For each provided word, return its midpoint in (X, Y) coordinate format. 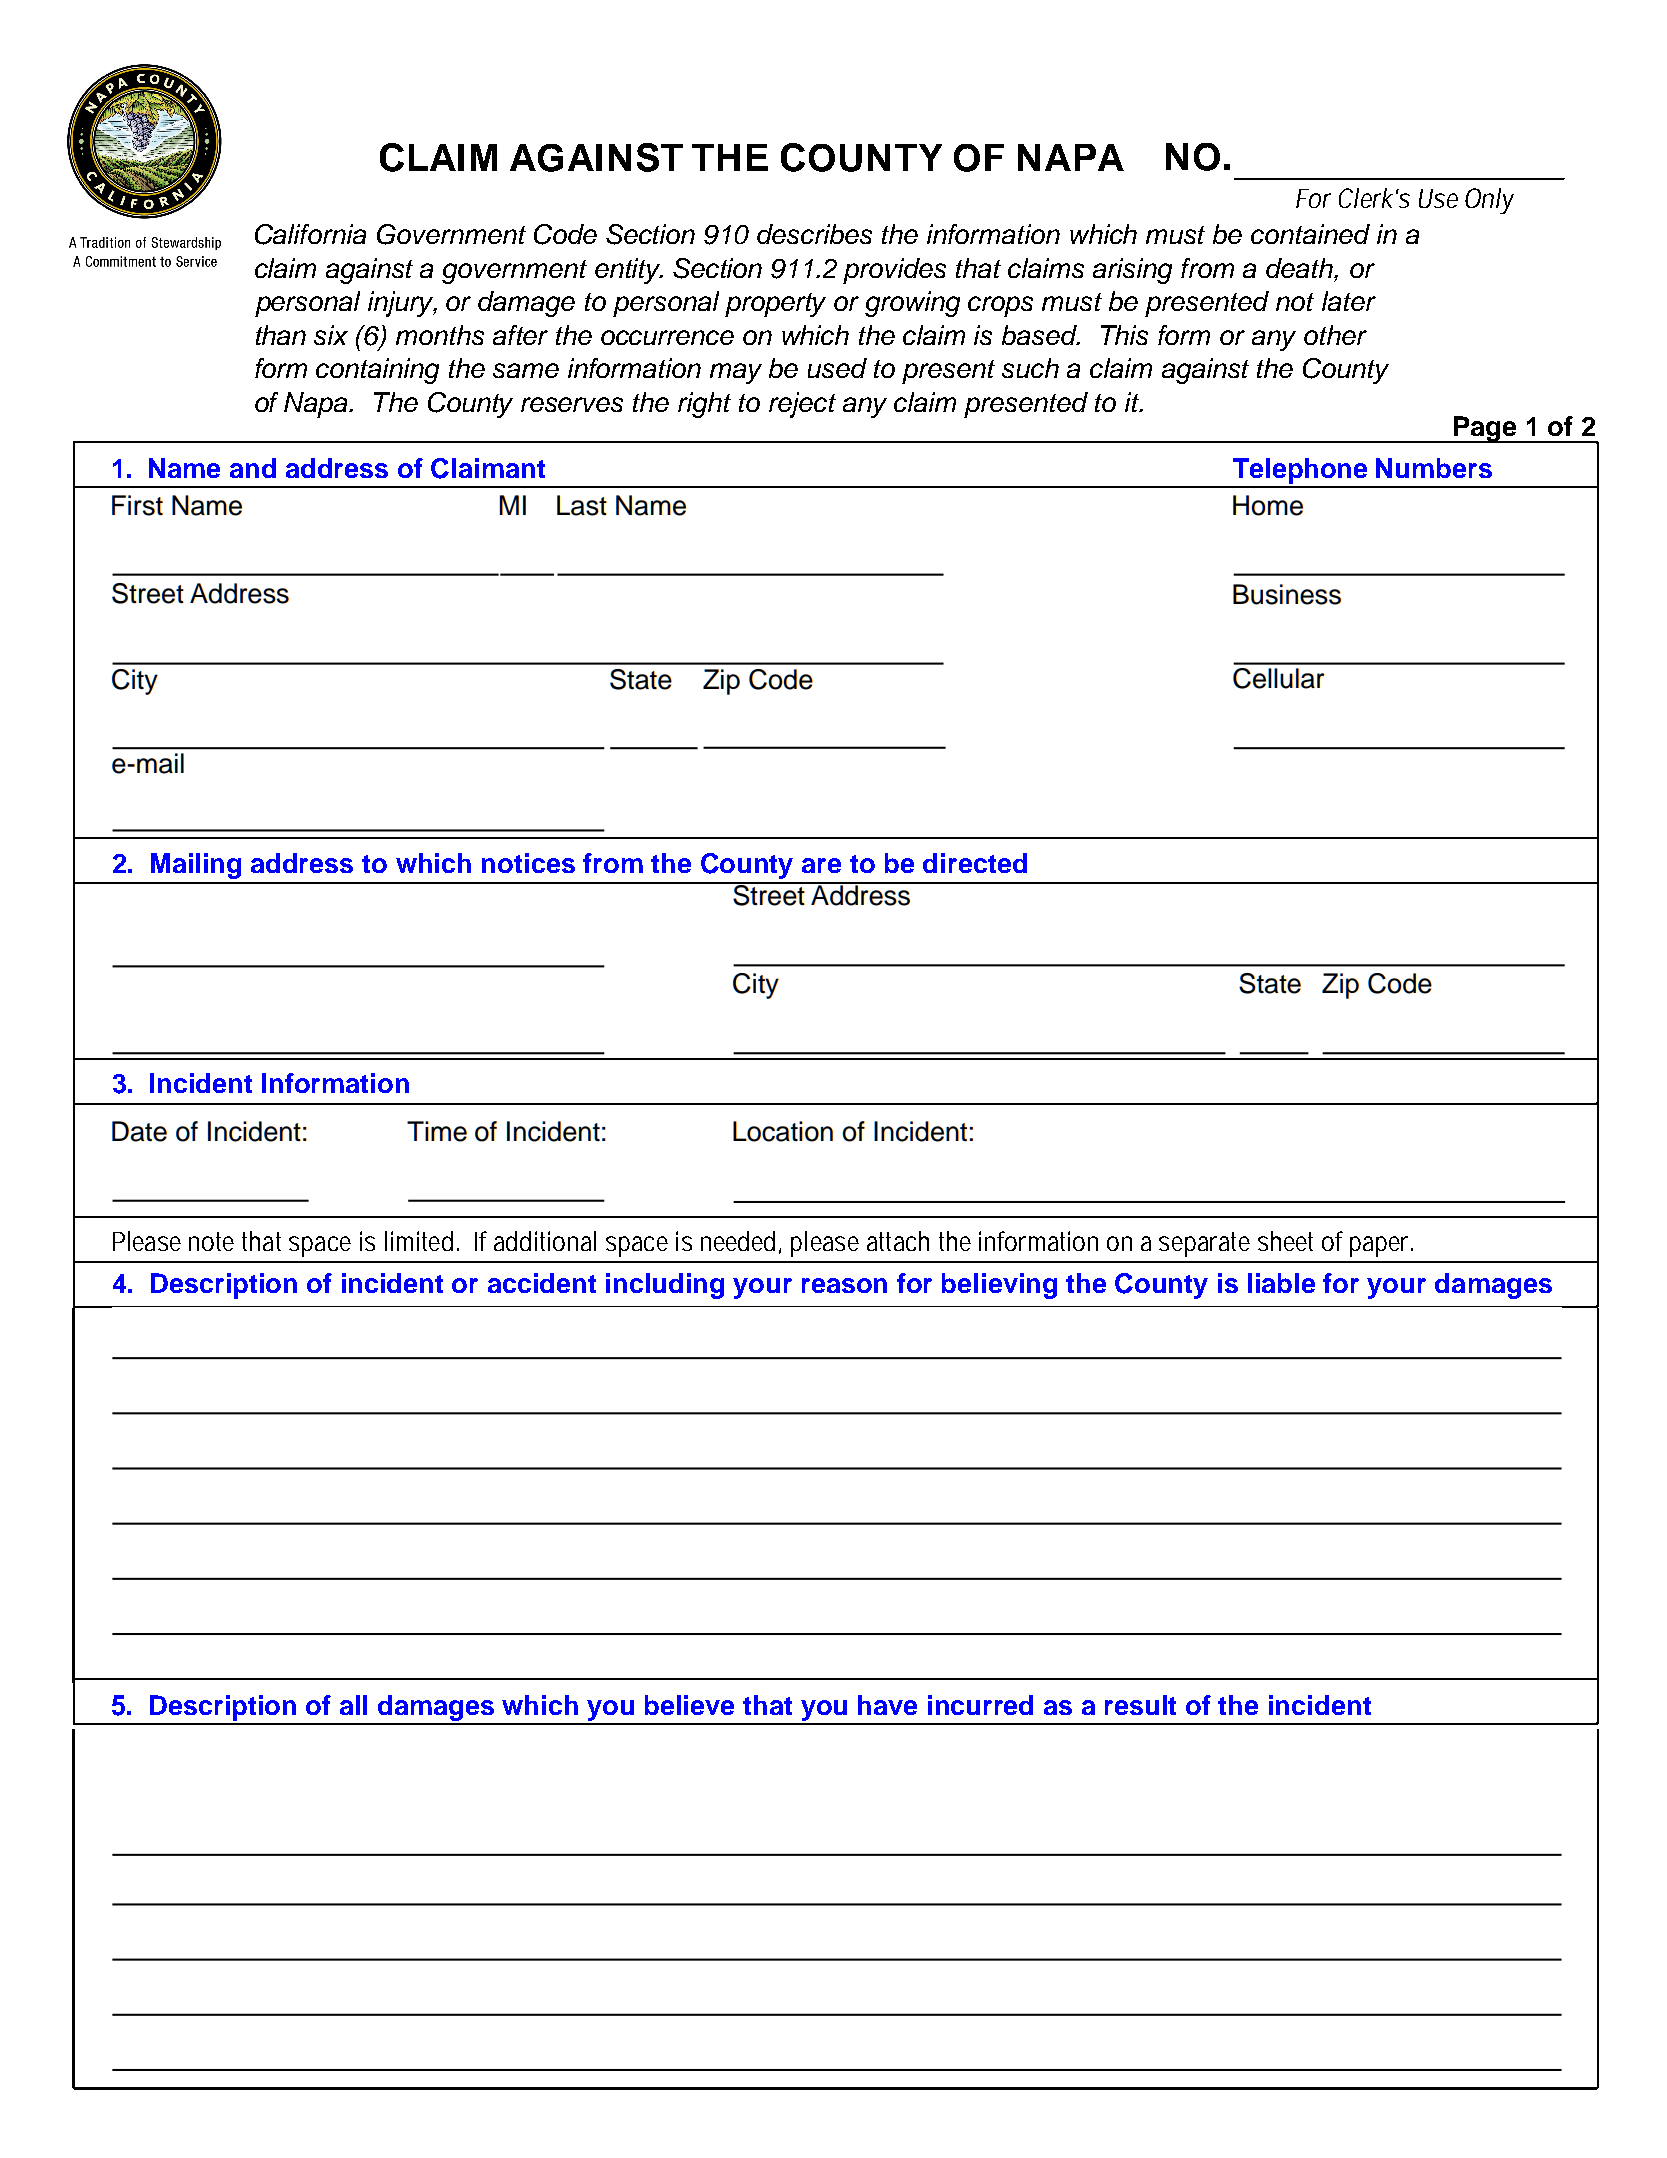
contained (1310, 234)
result (1140, 1705)
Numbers (1434, 468)
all (353, 1705)
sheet (1285, 1241)
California (310, 234)
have (887, 1705)
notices (528, 863)
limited (419, 1241)
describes (814, 234)
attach (898, 1241)
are (821, 865)
